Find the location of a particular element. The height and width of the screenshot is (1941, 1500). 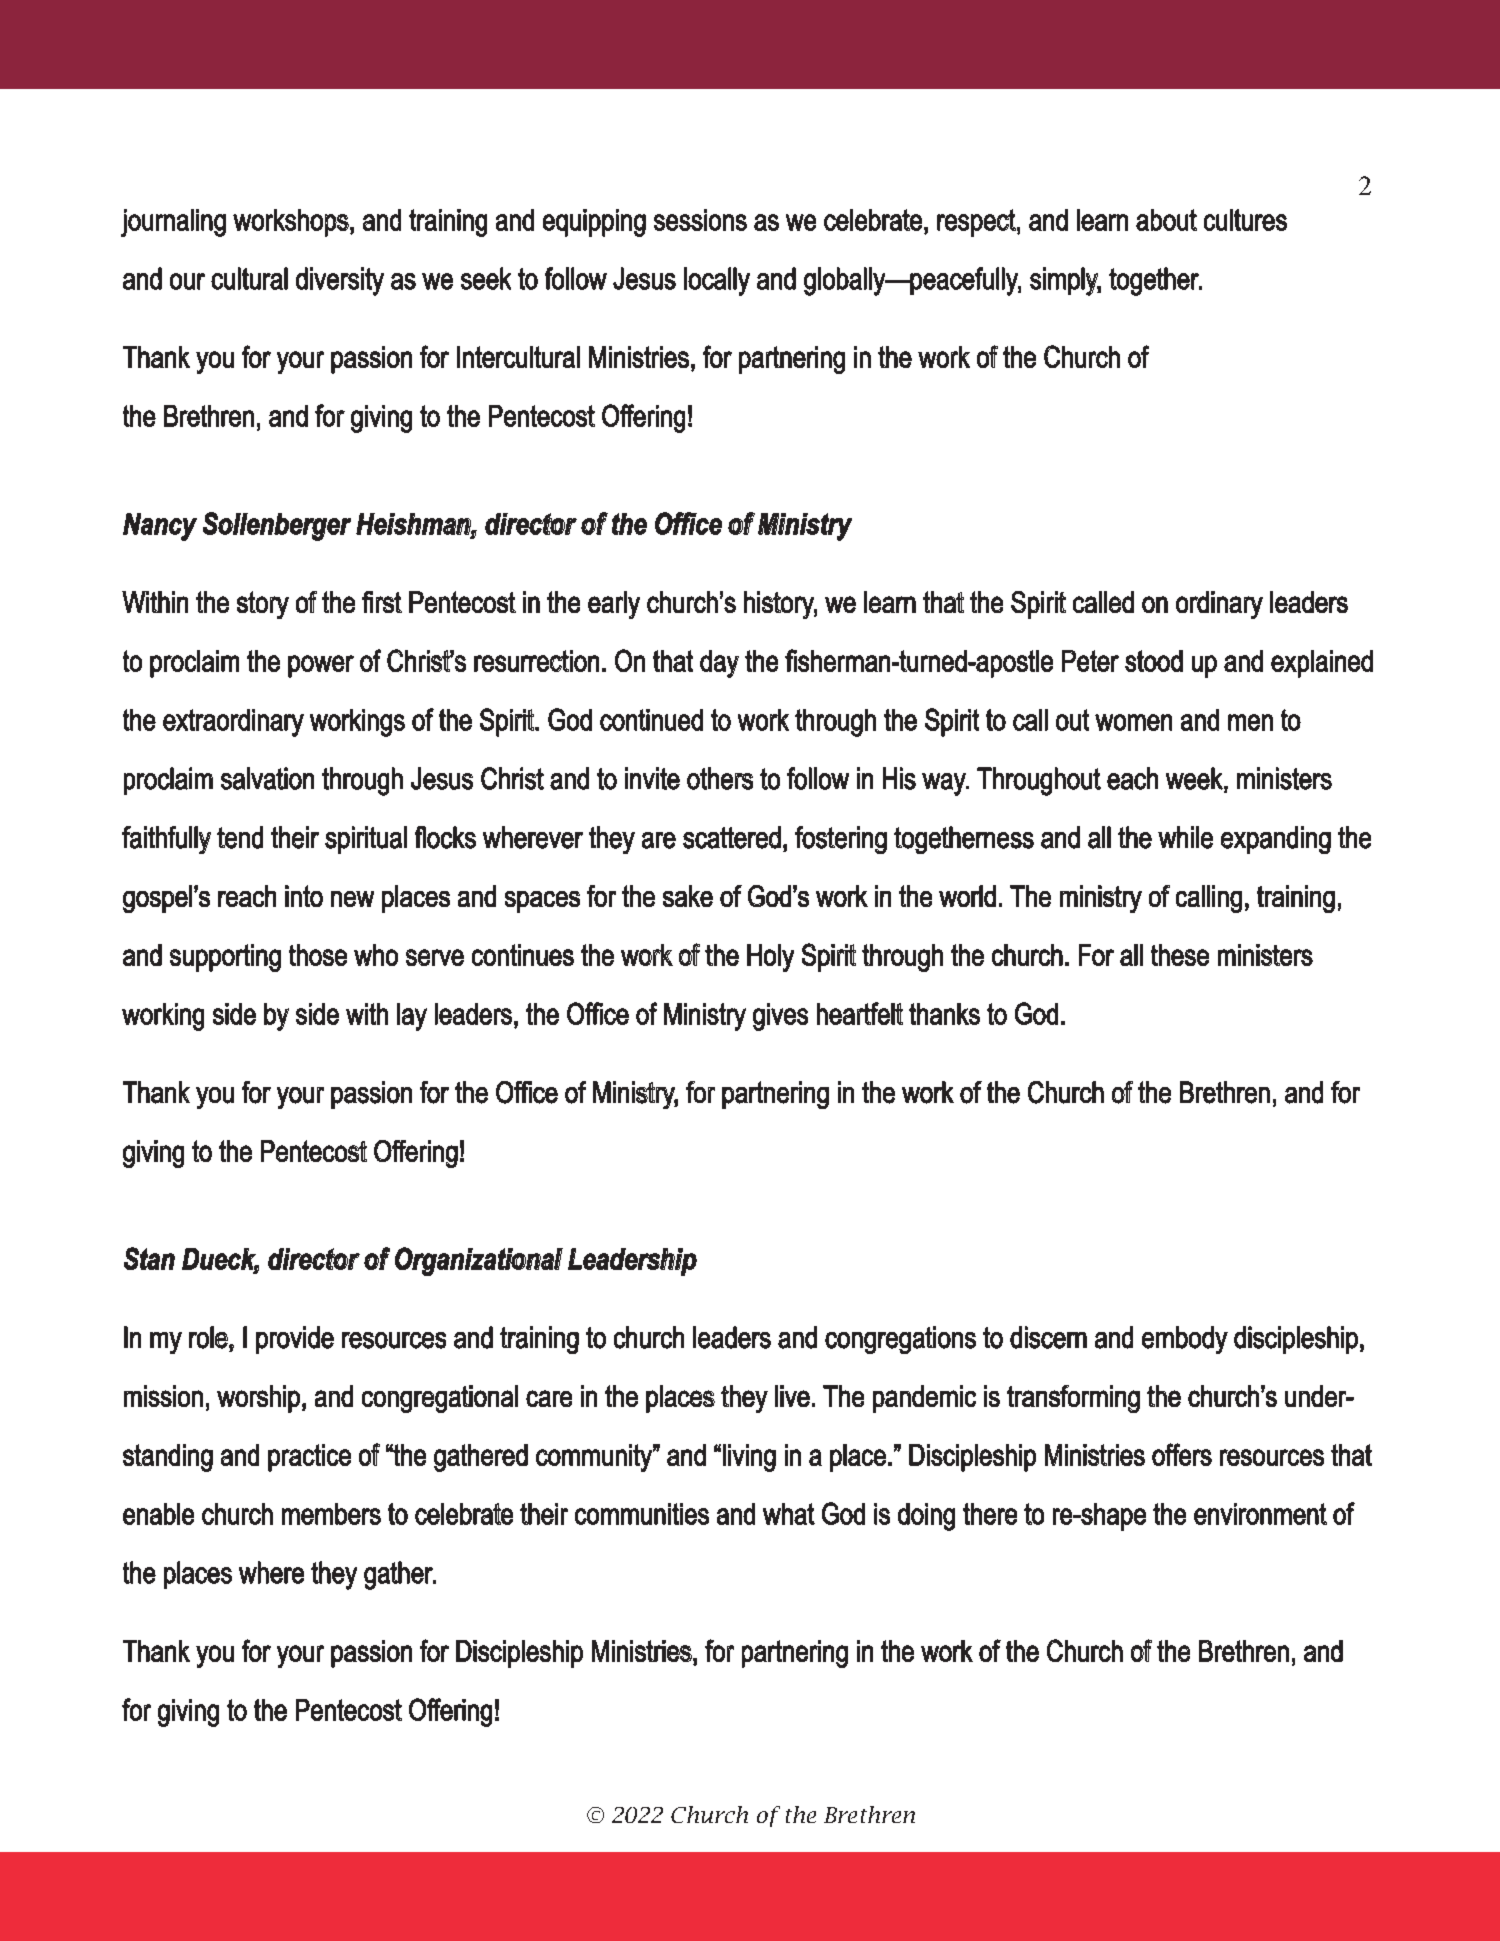

diversity is located at coordinates (340, 281).
